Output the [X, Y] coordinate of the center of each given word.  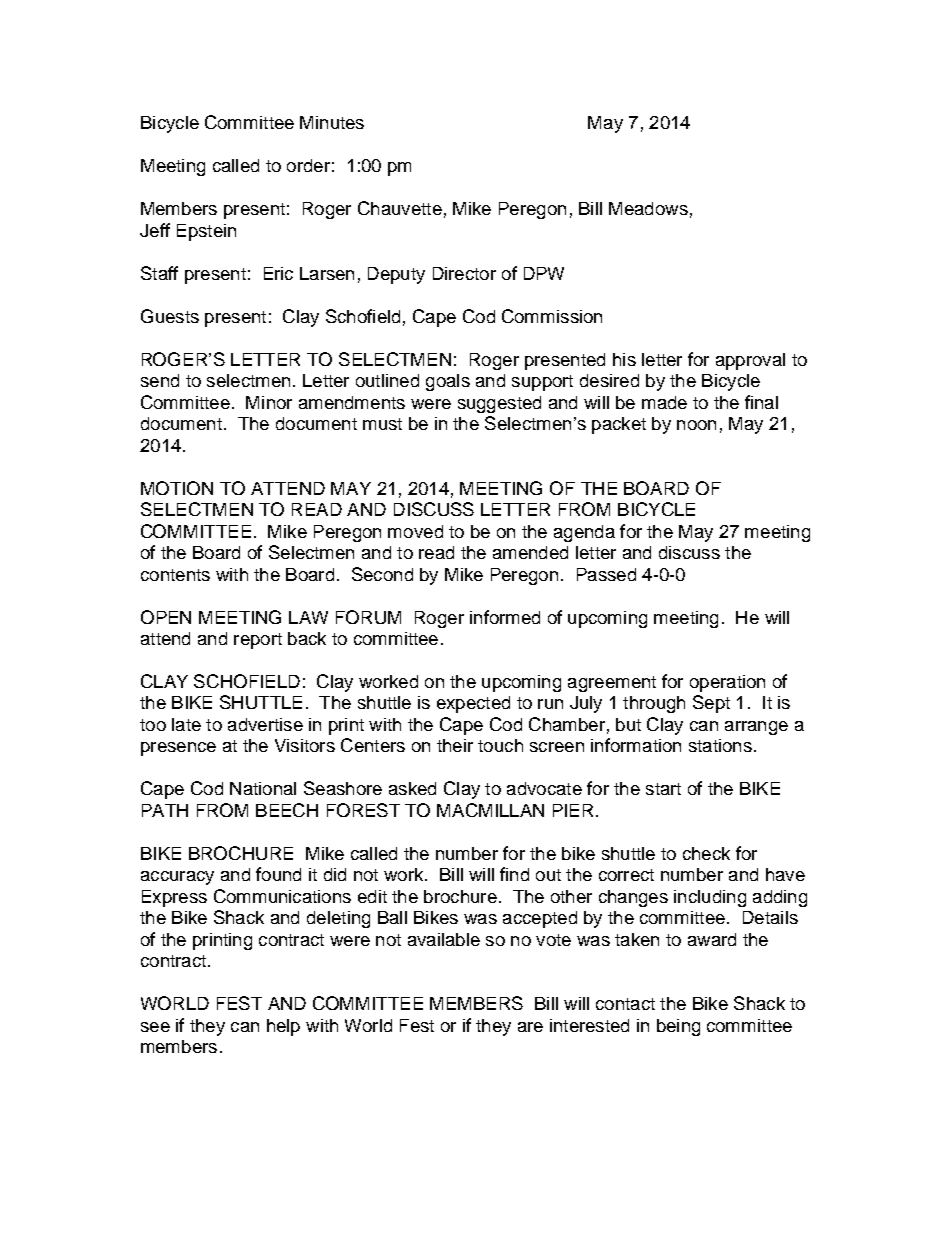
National [263, 788]
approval [750, 361]
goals [448, 382]
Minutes [332, 122]
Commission [552, 316]
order [308, 165]
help [283, 1027]
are [530, 1027]
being [678, 1027]
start [663, 789]
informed [505, 617]
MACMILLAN [490, 810]
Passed [606, 574]
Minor [269, 402]
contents [175, 575]
